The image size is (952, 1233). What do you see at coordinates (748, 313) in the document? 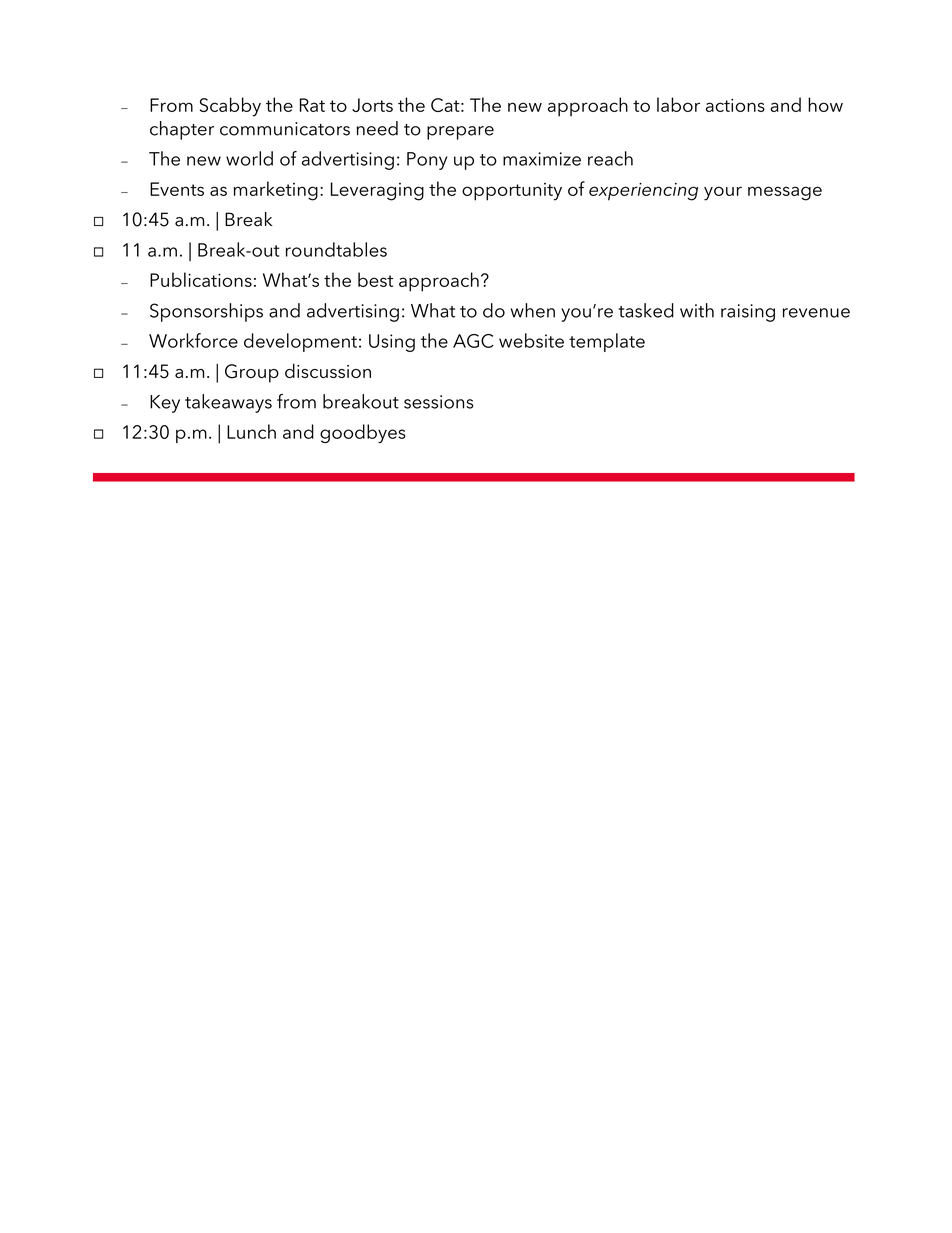
I see `raising` at bounding box center [748, 313].
